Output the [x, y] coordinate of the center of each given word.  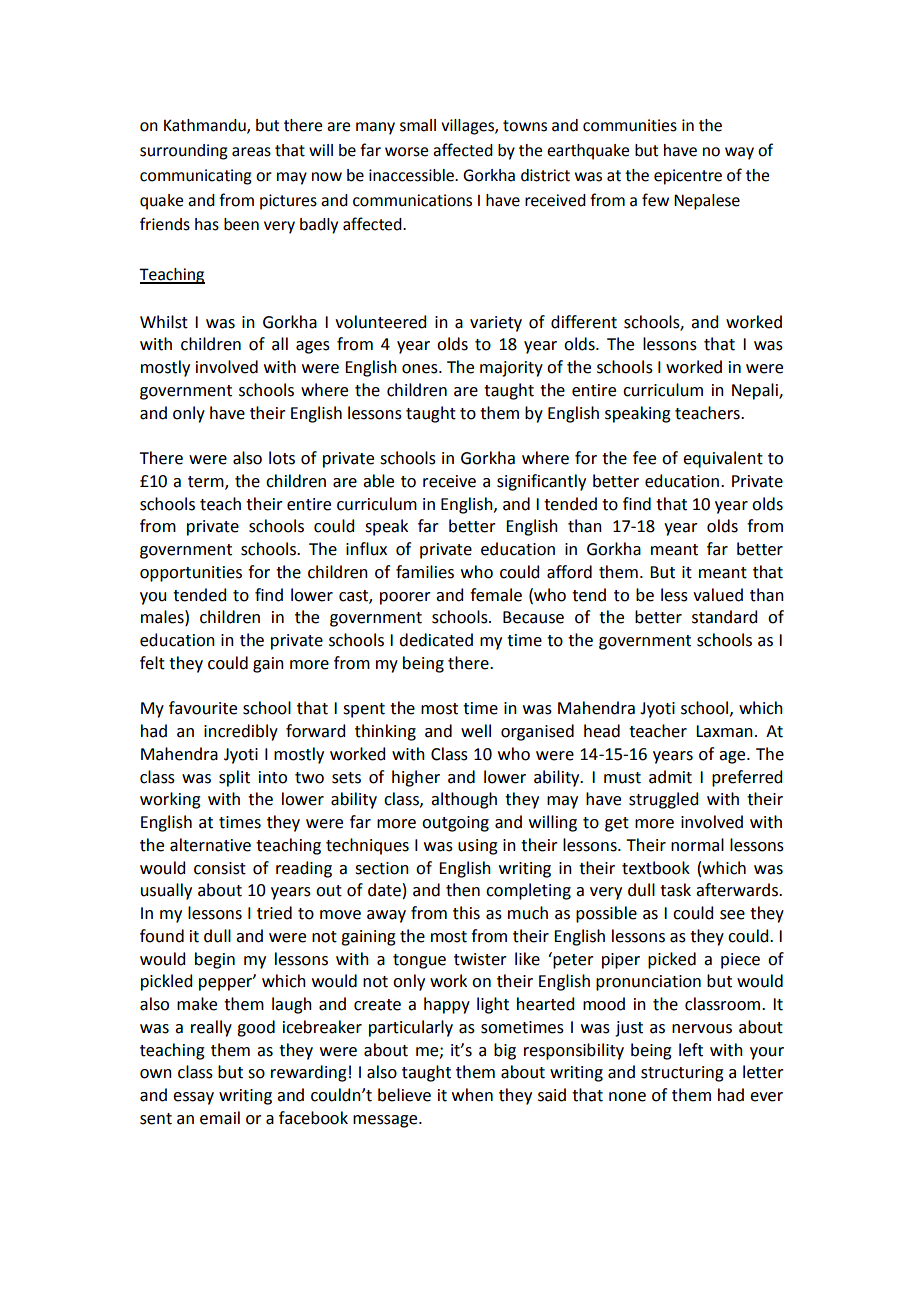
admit [670, 777]
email [220, 1118]
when [472, 1095]
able [378, 481]
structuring [682, 1074]
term [207, 483]
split [234, 778]
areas [251, 152]
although [464, 800]
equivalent [723, 459]
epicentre [688, 177]
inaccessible [412, 175]
